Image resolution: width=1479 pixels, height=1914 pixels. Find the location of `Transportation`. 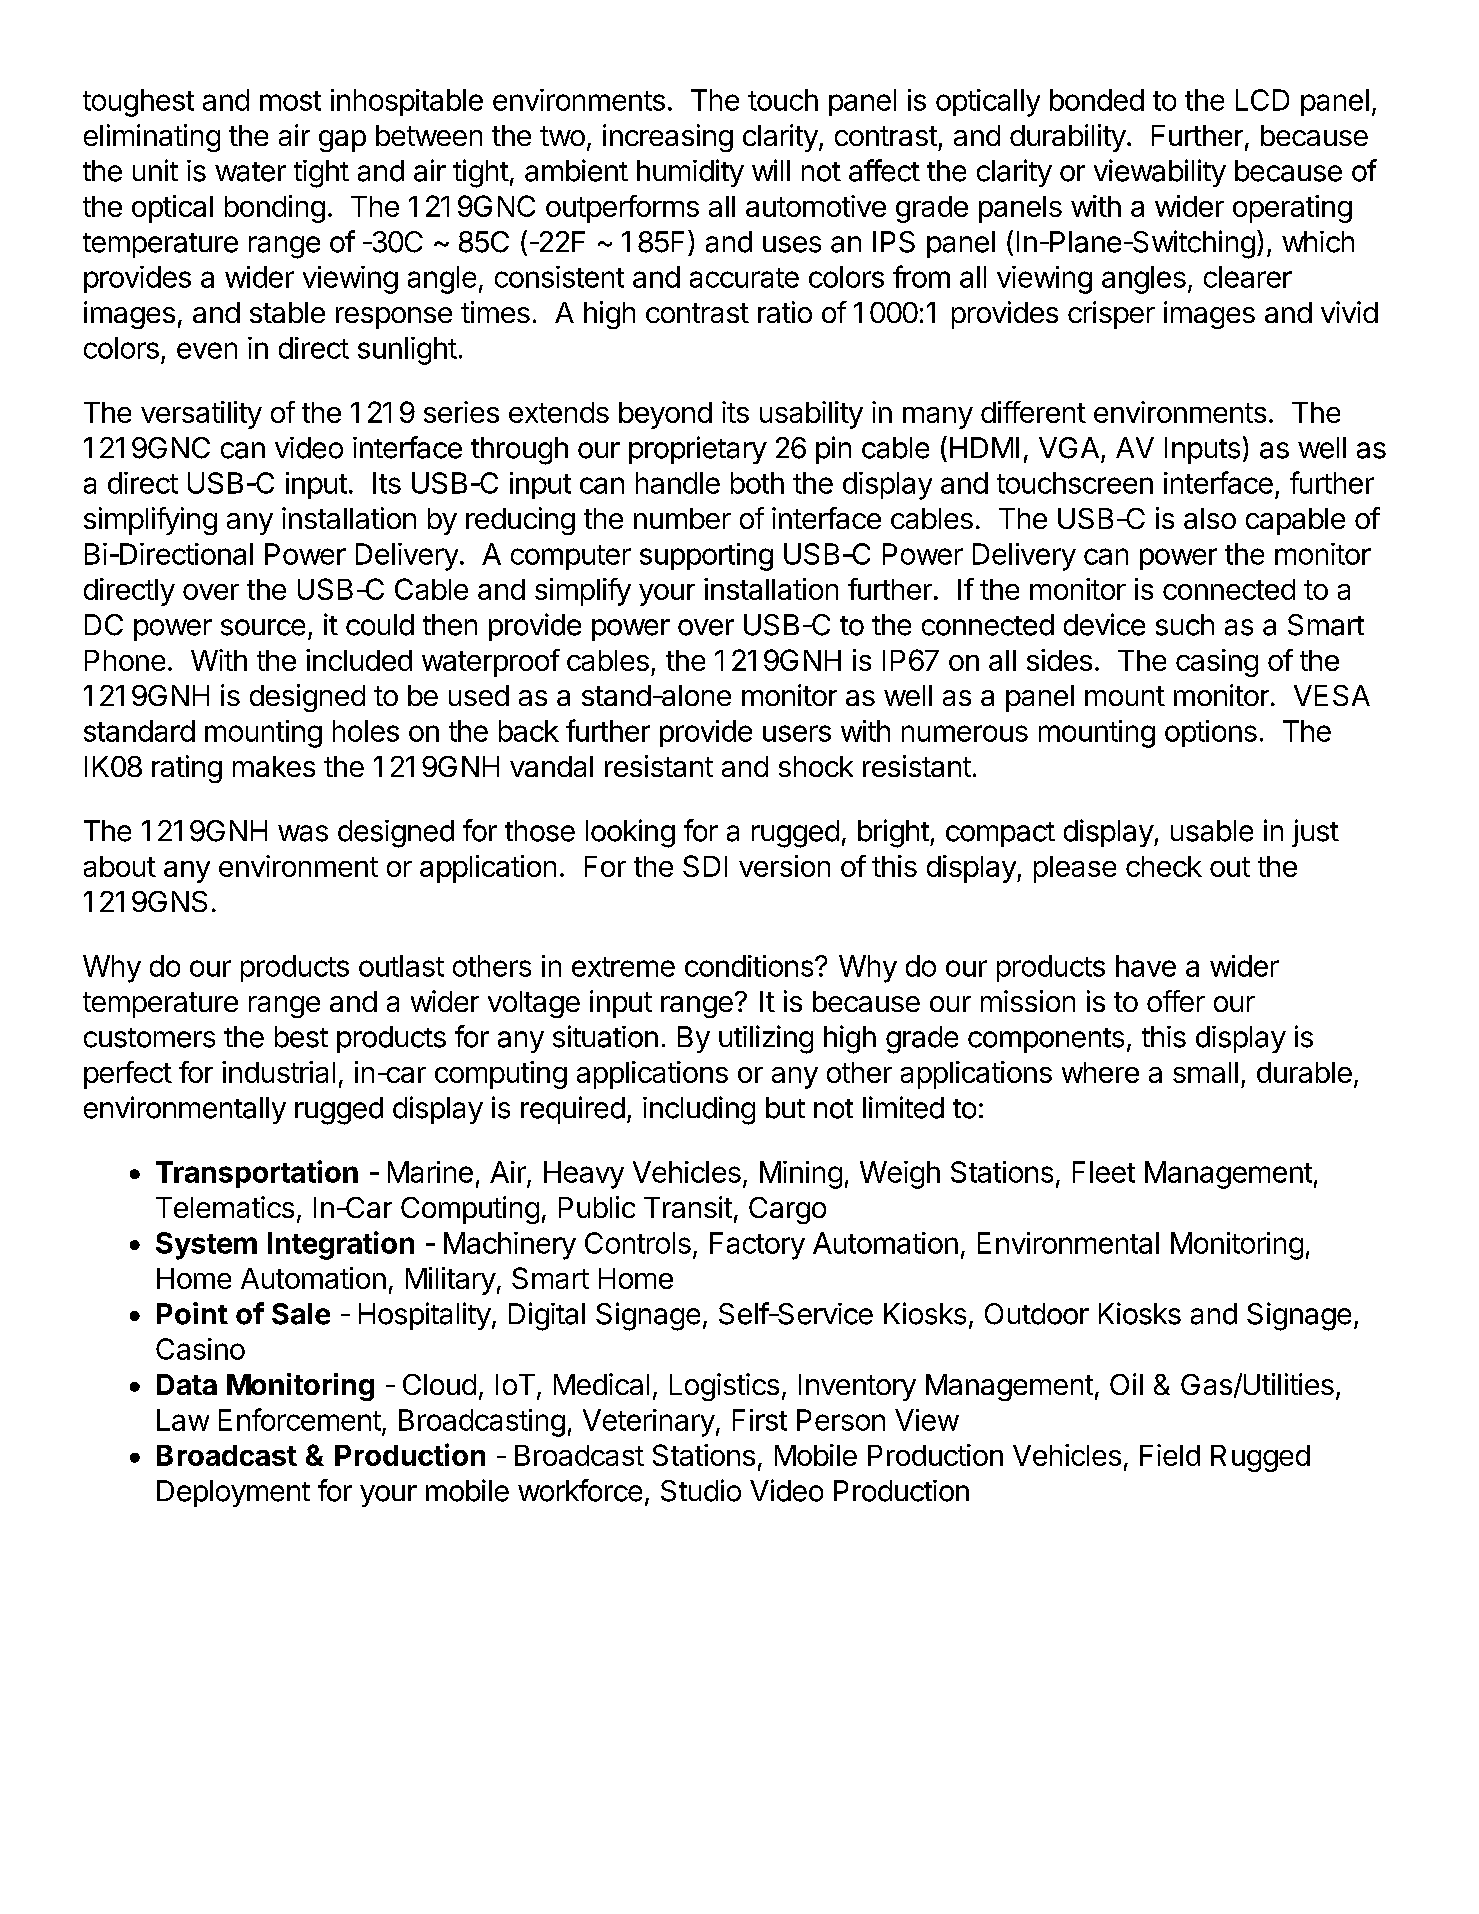

Transportation is located at coordinates (257, 1174).
